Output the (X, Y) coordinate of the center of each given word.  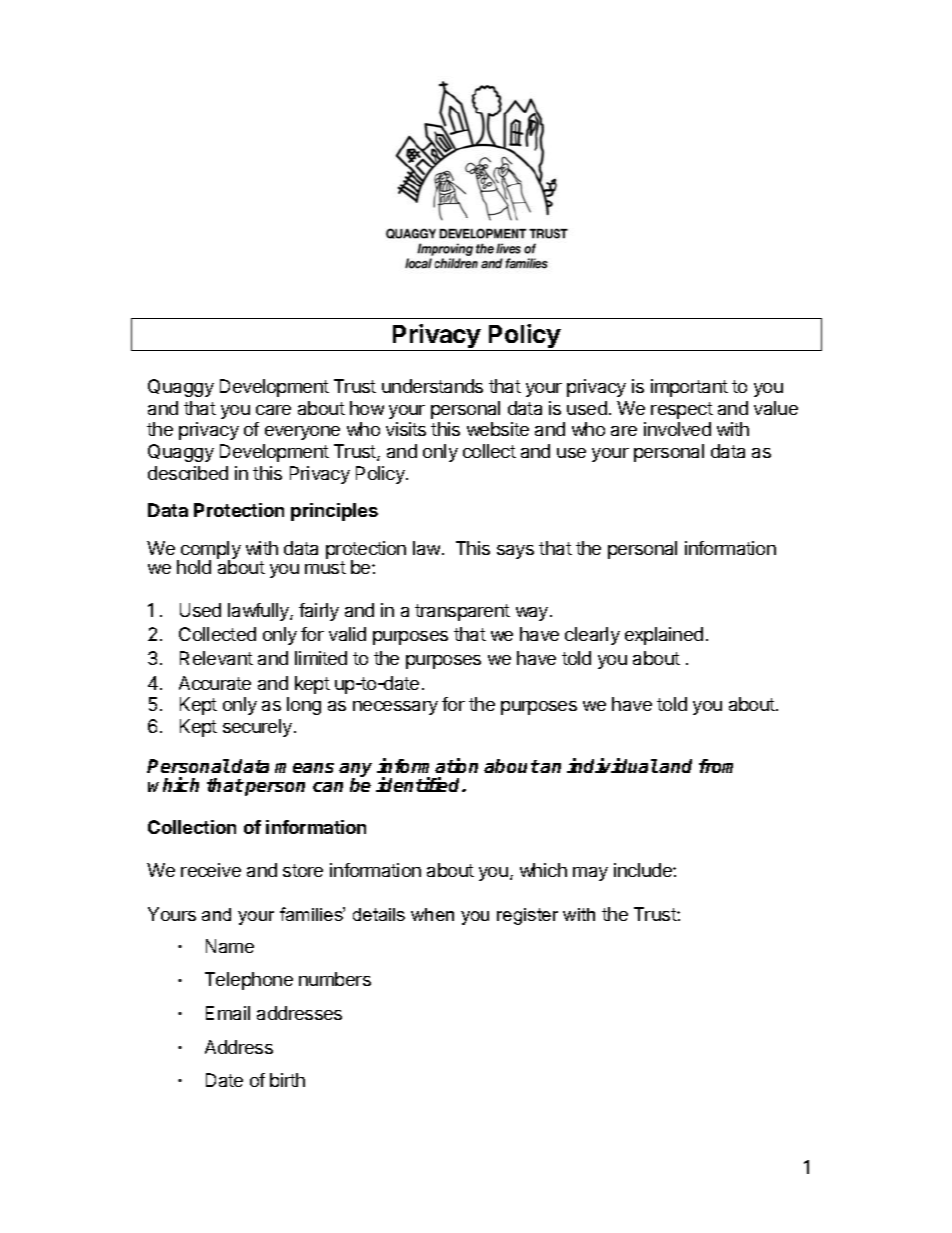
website (498, 429)
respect (682, 410)
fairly (319, 612)
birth (287, 1080)
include (644, 870)
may (590, 874)
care (273, 410)
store (303, 870)
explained (664, 636)
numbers (335, 979)
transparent (462, 612)
